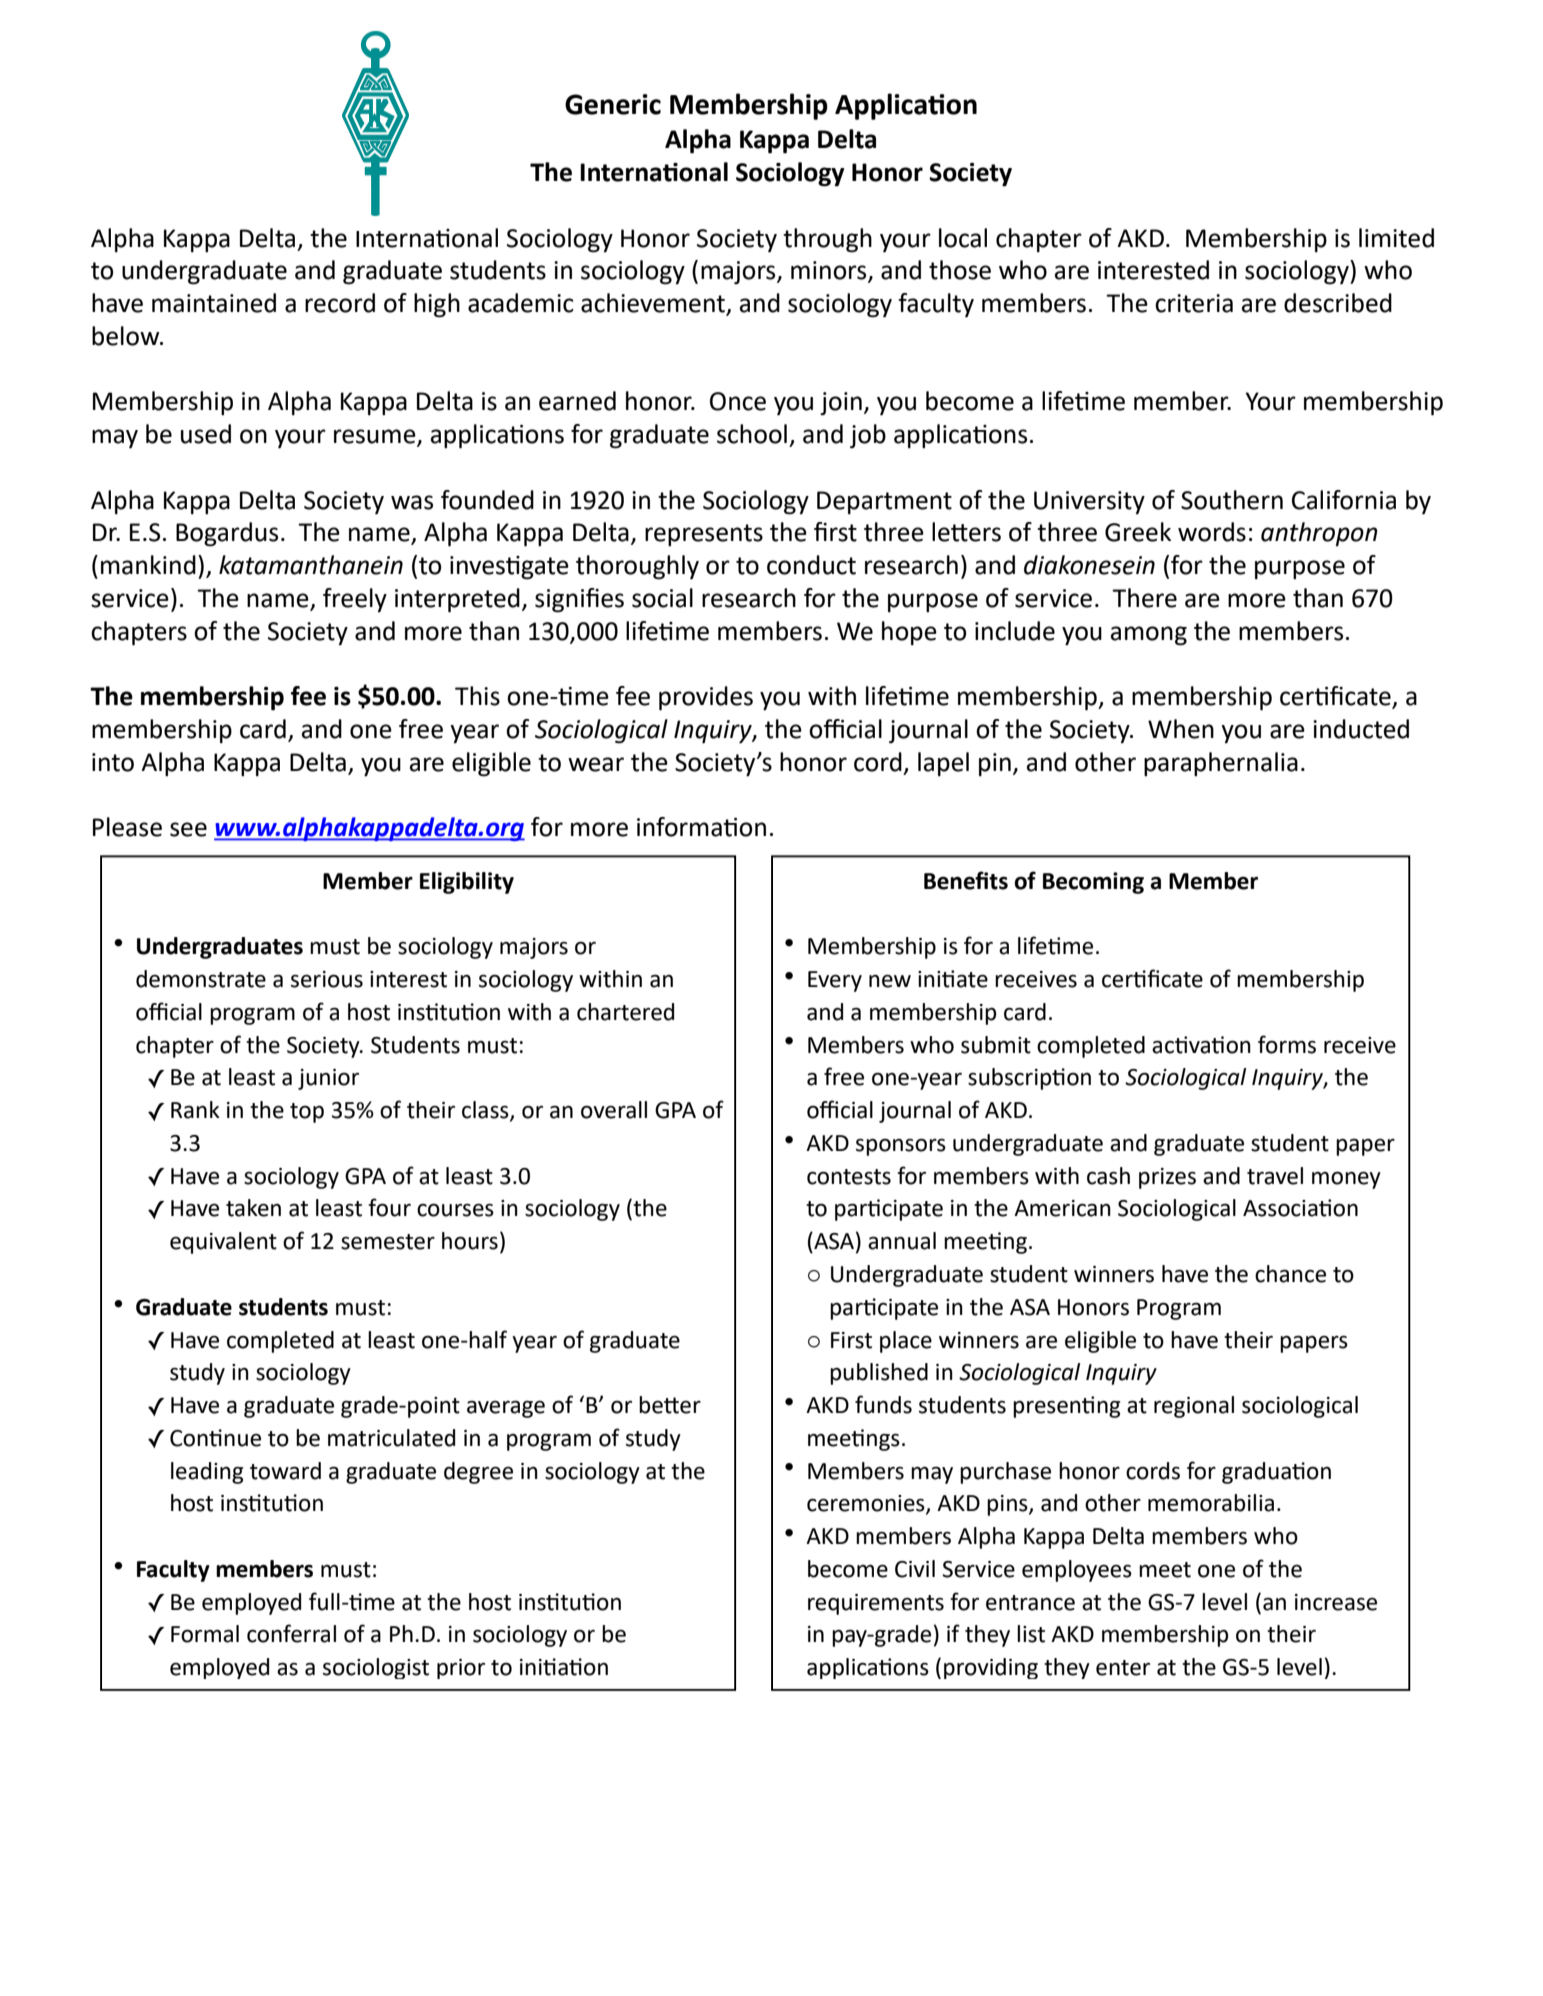 This document has height=1996, width=1543. What do you see at coordinates (613, 104) in the document?
I see `Generic` at bounding box center [613, 104].
